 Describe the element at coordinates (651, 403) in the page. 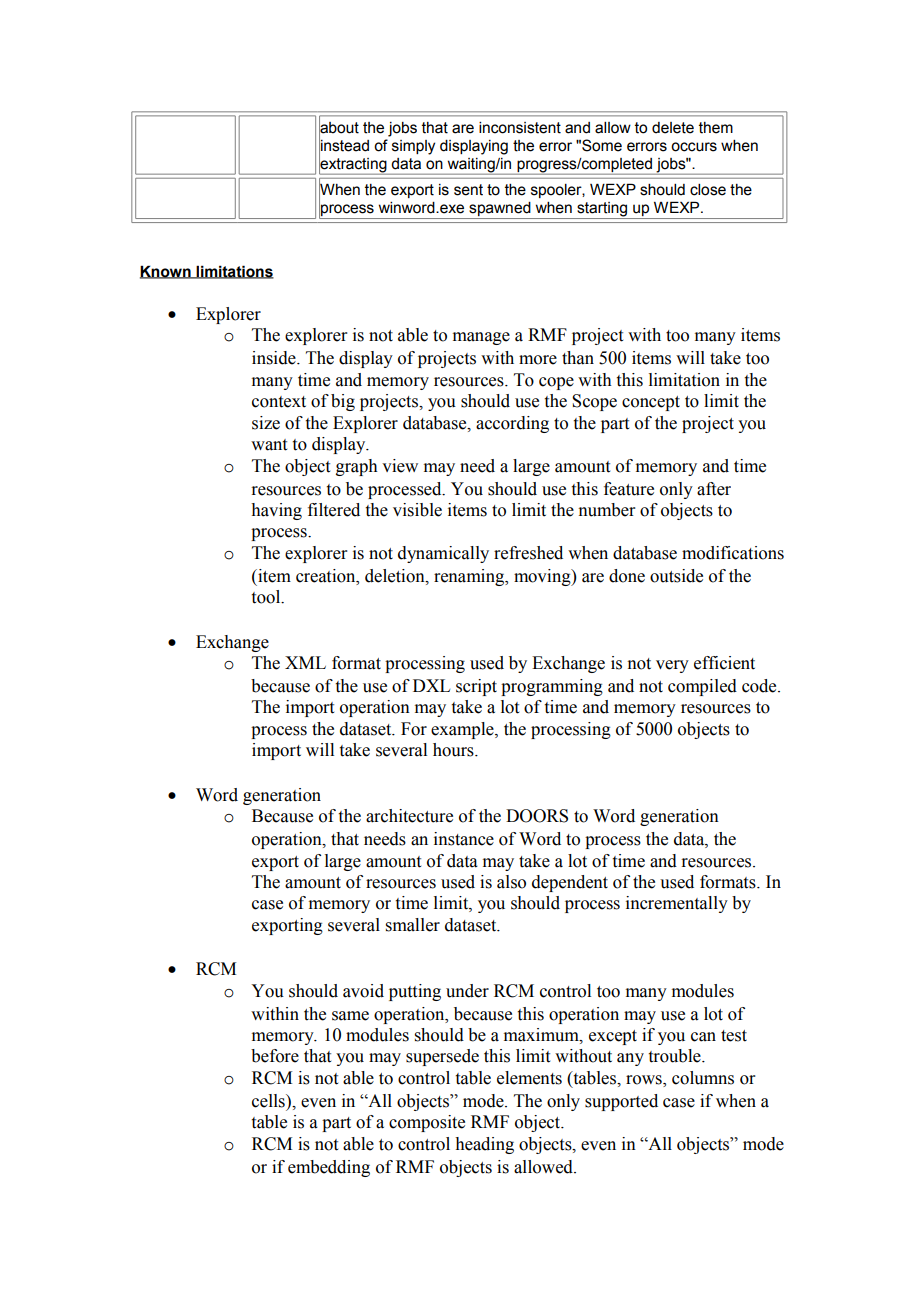

I see `concept` at that location.
